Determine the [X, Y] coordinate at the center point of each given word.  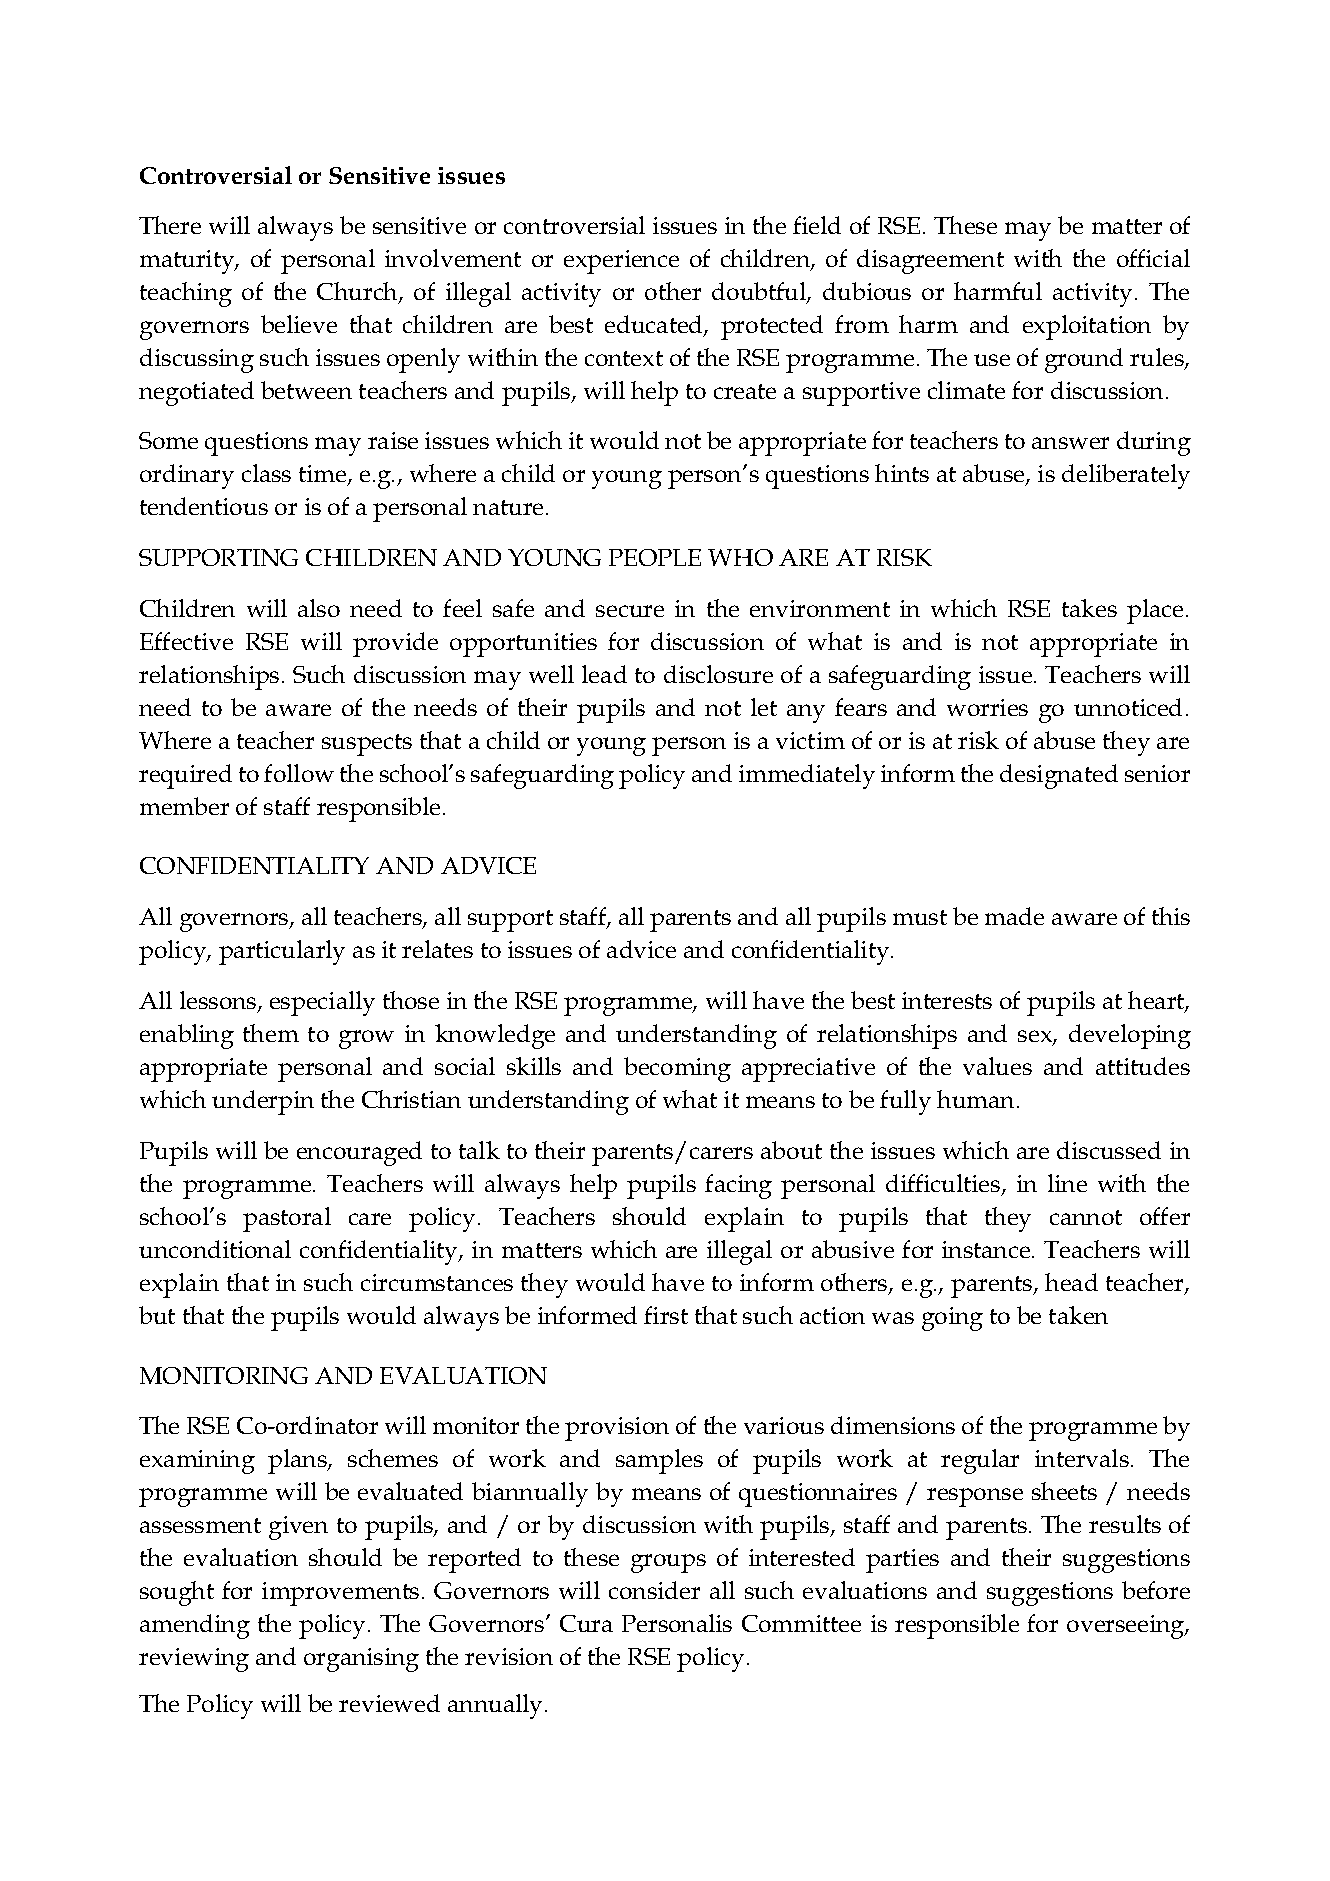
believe [299, 324]
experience [621, 262]
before [1156, 1590]
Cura [586, 1623]
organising [361, 1660]
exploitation [1087, 327]
